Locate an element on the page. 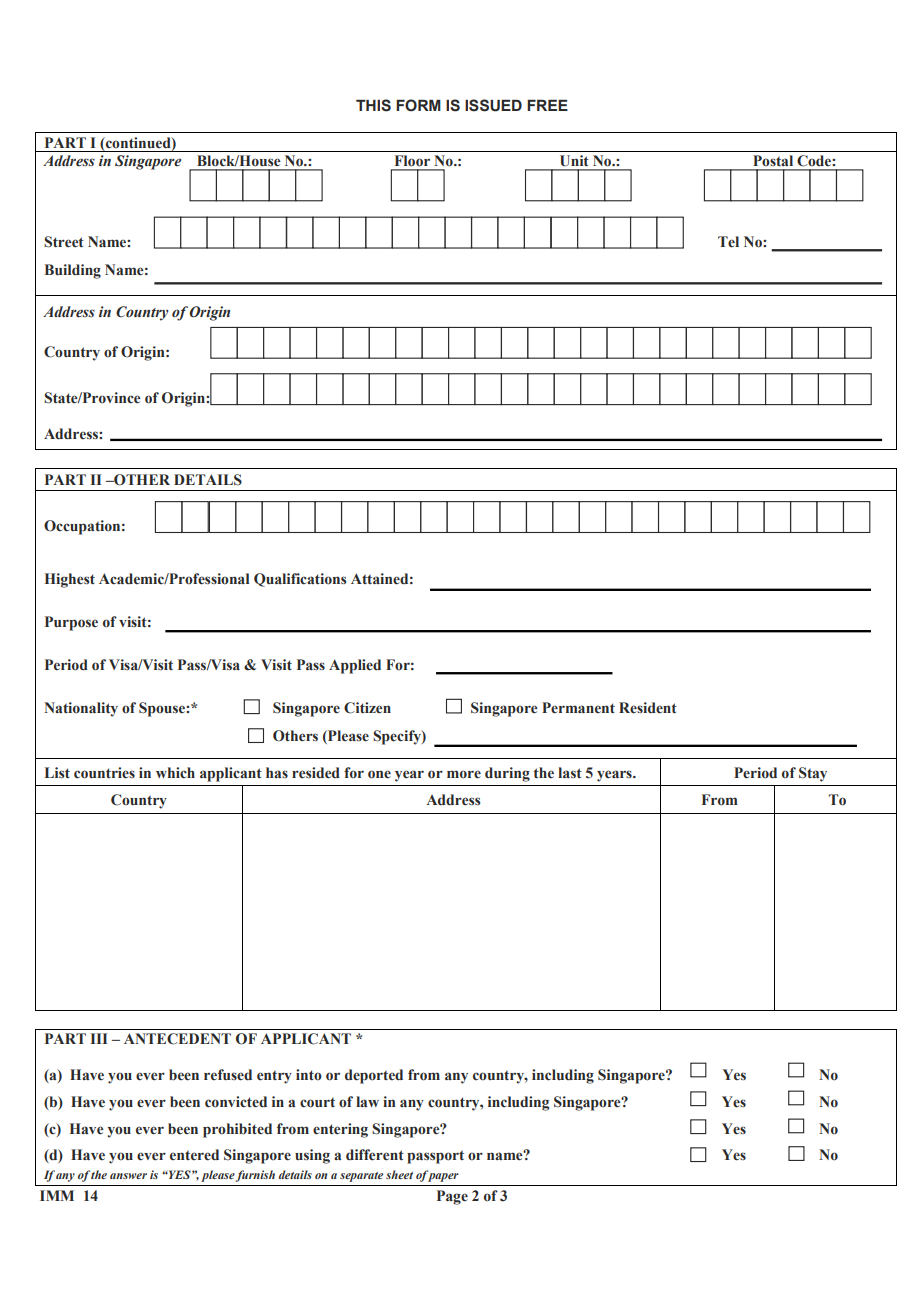 This document has height=1308, width=924. Stay is located at coordinates (813, 774).
